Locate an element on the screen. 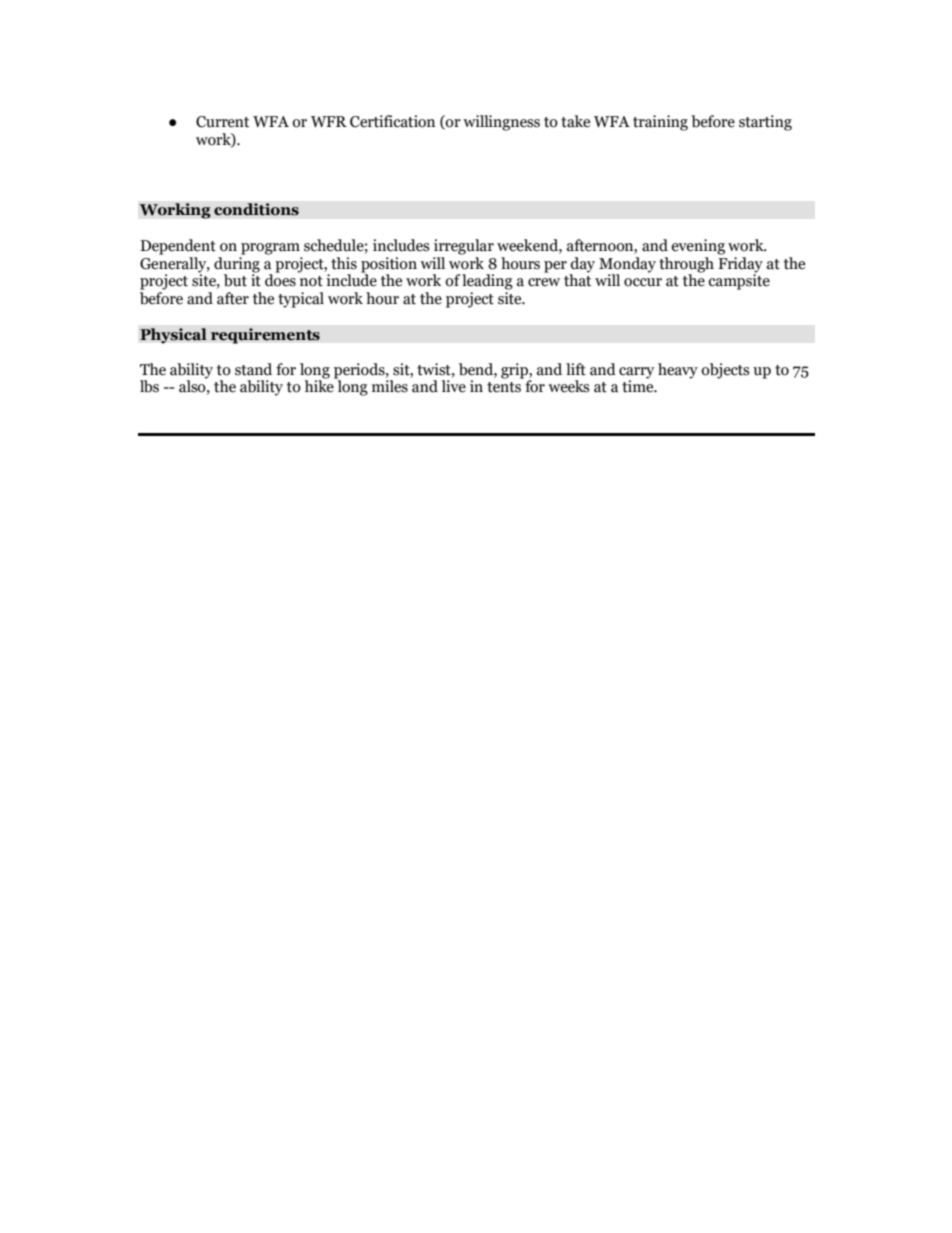  during is located at coordinates (237, 263).
